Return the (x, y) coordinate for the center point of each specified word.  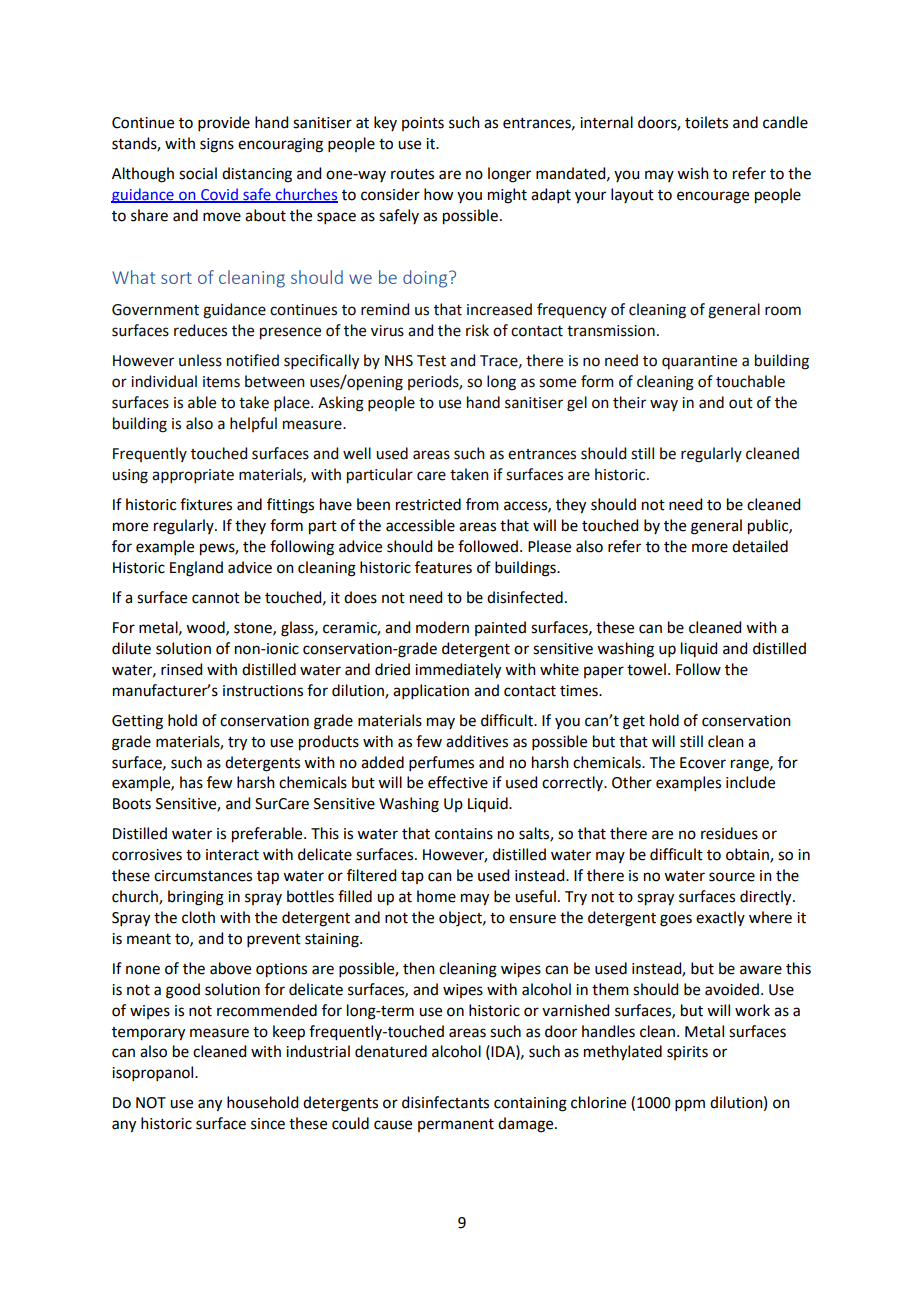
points (423, 124)
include (750, 782)
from (482, 504)
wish (693, 173)
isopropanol (154, 1073)
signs (217, 145)
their (629, 402)
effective (458, 782)
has (191, 782)
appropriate (193, 476)
